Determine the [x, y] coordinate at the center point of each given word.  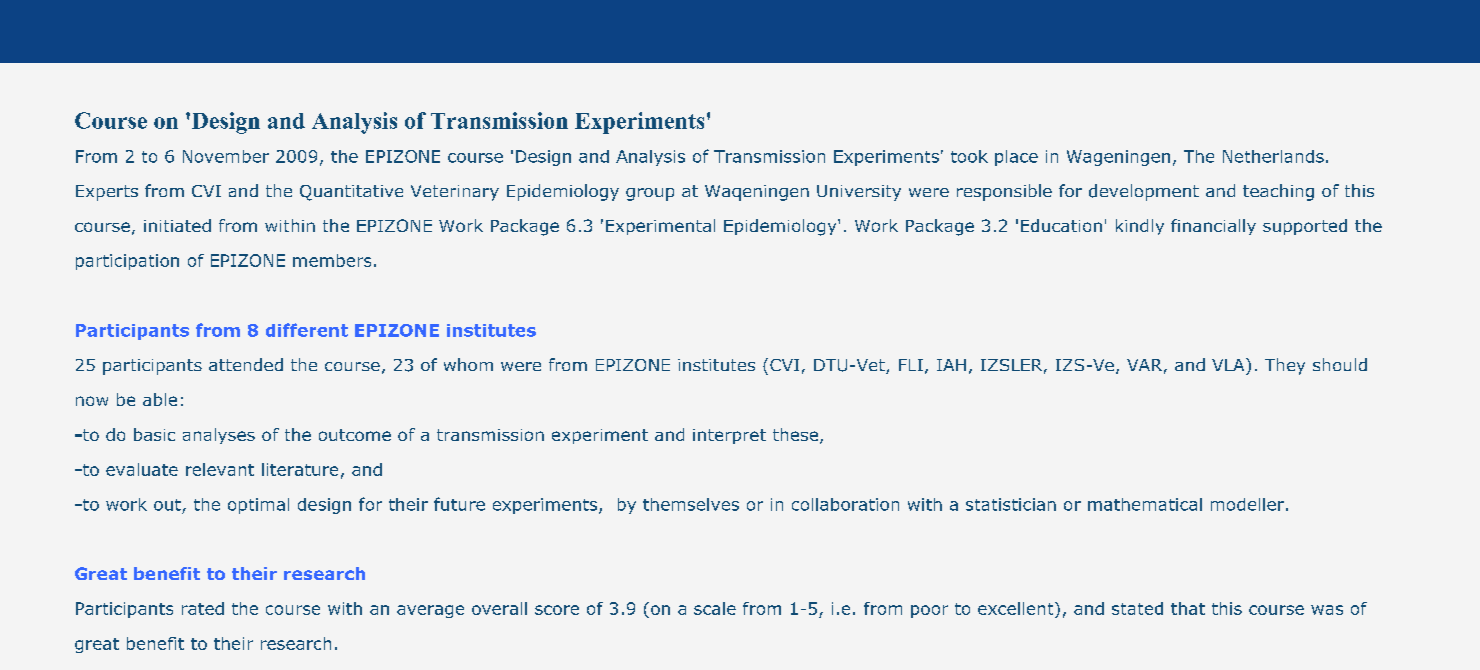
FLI [911, 365]
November [226, 156]
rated [203, 608]
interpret [729, 436]
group [650, 194]
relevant [220, 469]
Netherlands [1273, 156]
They [1285, 366]
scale [715, 608]
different [307, 330]
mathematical [1145, 504]
